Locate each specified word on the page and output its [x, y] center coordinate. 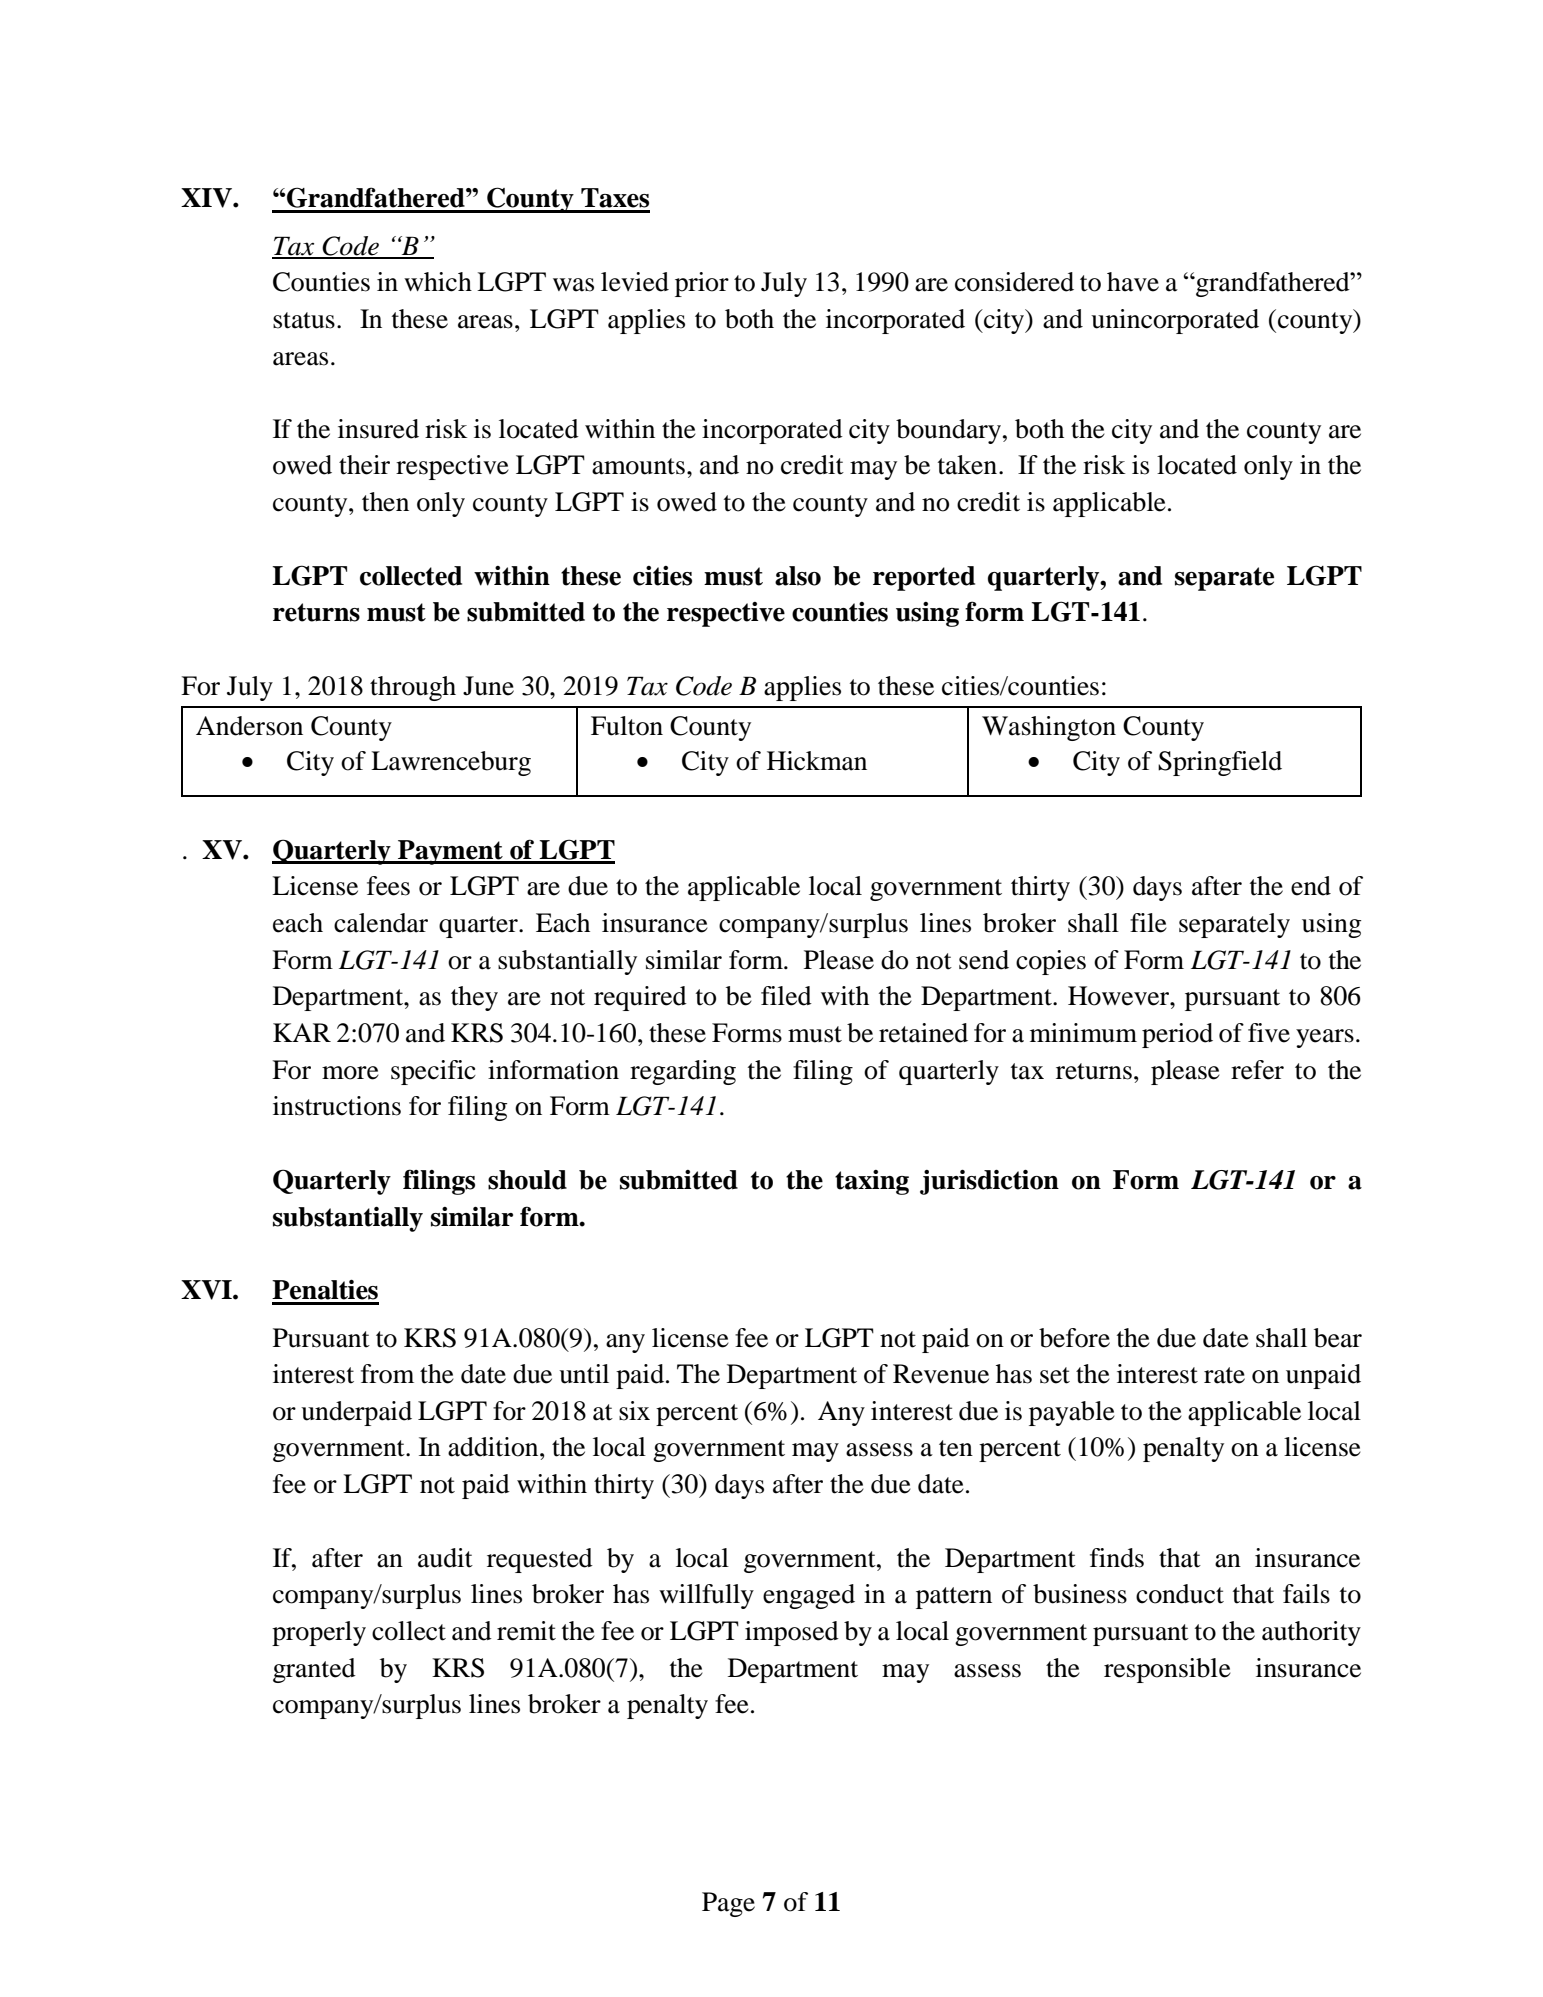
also [798, 576]
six [634, 1411]
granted [314, 1670]
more [350, 1073]
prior [702, 284]
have [1133, 282]
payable [1072, 1413]
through [413, 688]
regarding [683, 1072]
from [387, 1374]
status [304, 320]
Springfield [1220, 763]
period [1177, 1035]
